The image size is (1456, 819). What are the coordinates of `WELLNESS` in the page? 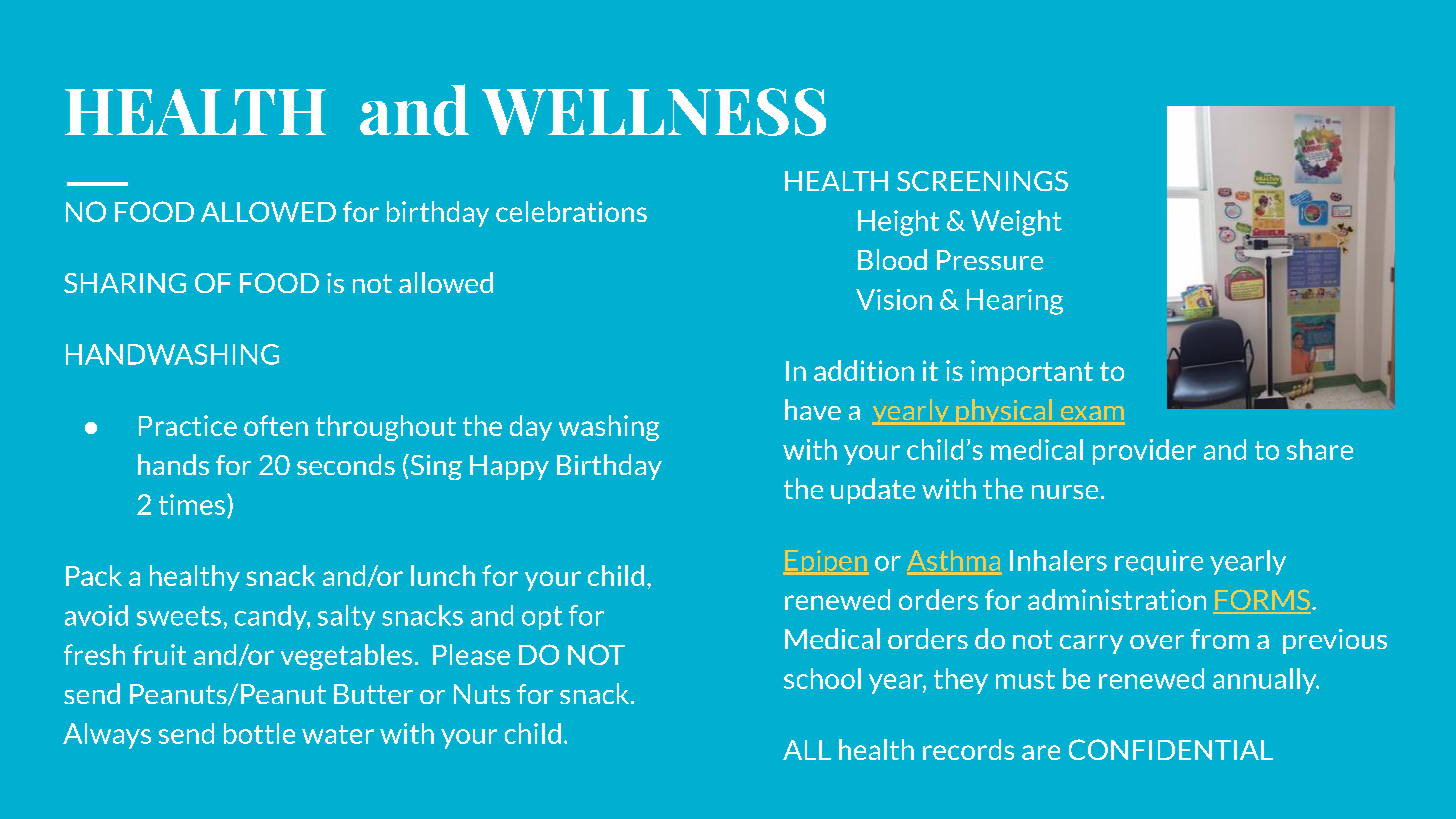 It's located at (654, 112).
